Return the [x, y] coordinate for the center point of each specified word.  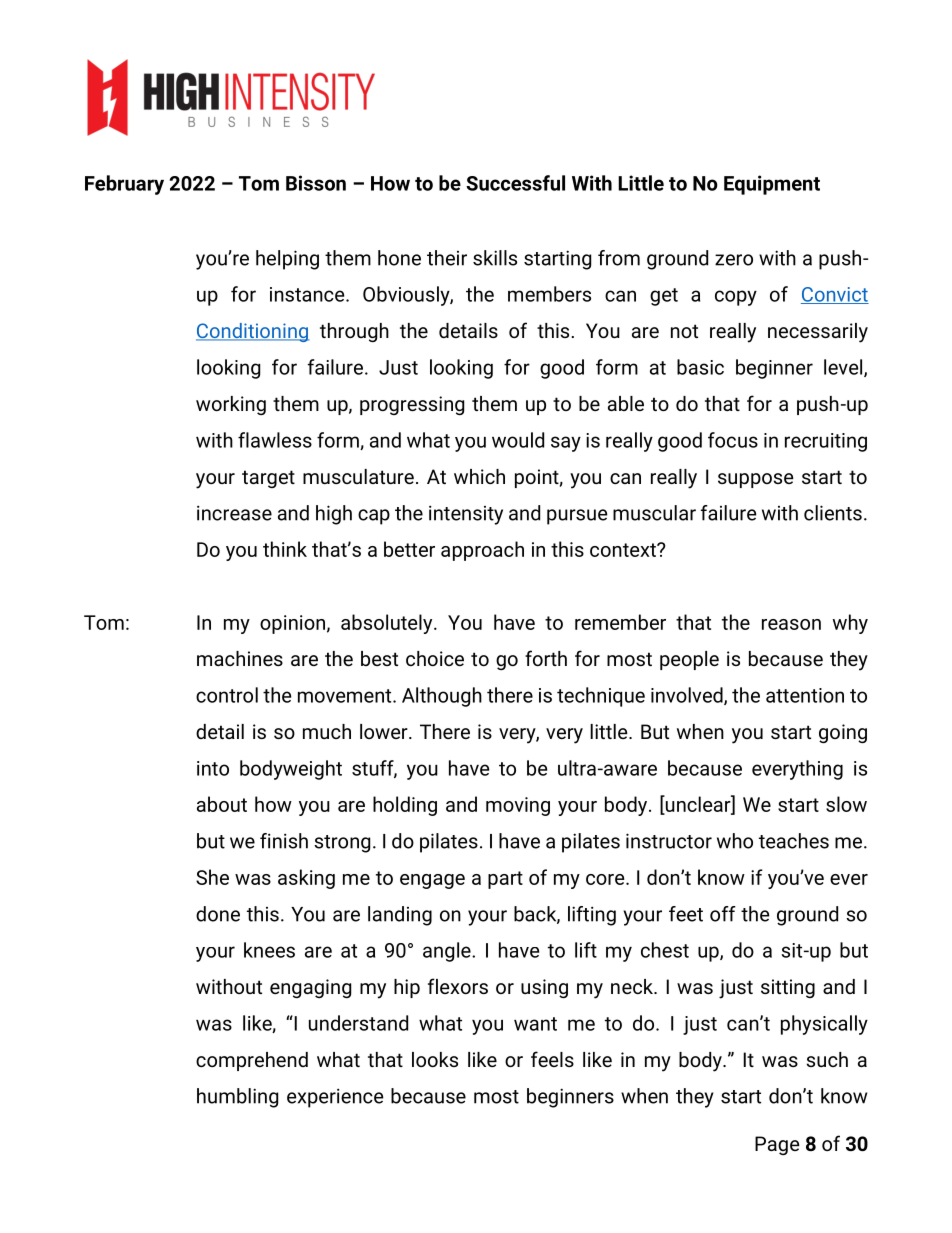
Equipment [772, 185]
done [218, 914]
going [843, 733]
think [285, 549]
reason [791, 624]
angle [448, 952]
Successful [515, 183]
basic [700, 367]
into [213, 768]
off [723, 914]
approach [482, 551]
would [518, 440]
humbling [237, 1098]
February [124, 185]
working [231, 405]
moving [518, 806]
